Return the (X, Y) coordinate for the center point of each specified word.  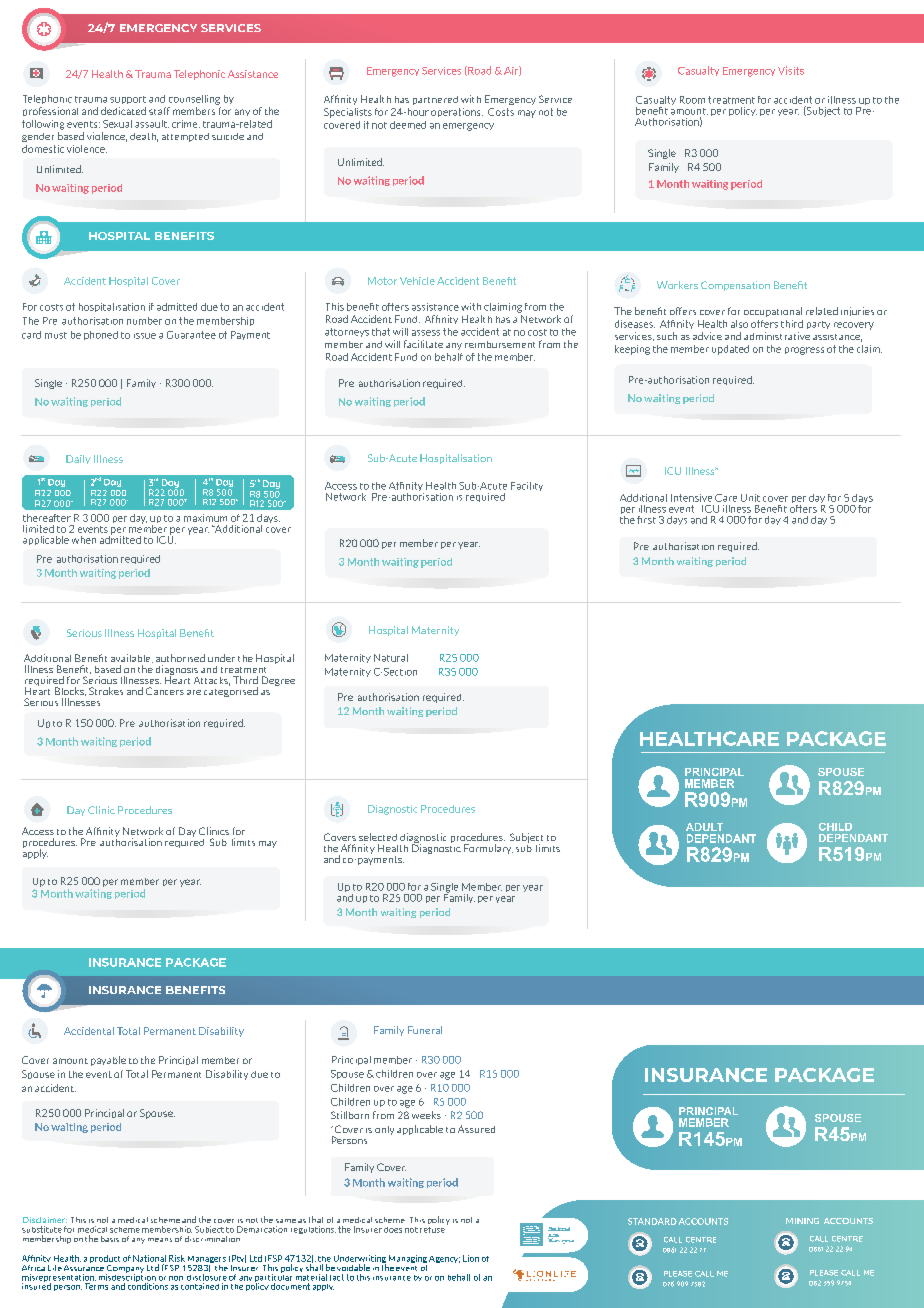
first (646, 520)
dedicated (123, 111)
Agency (444, 1259)
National (149, 1258)
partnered (435, 100)
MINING (802, 1221)
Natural (391, 658)
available (132, 658)
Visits (791, 70)
